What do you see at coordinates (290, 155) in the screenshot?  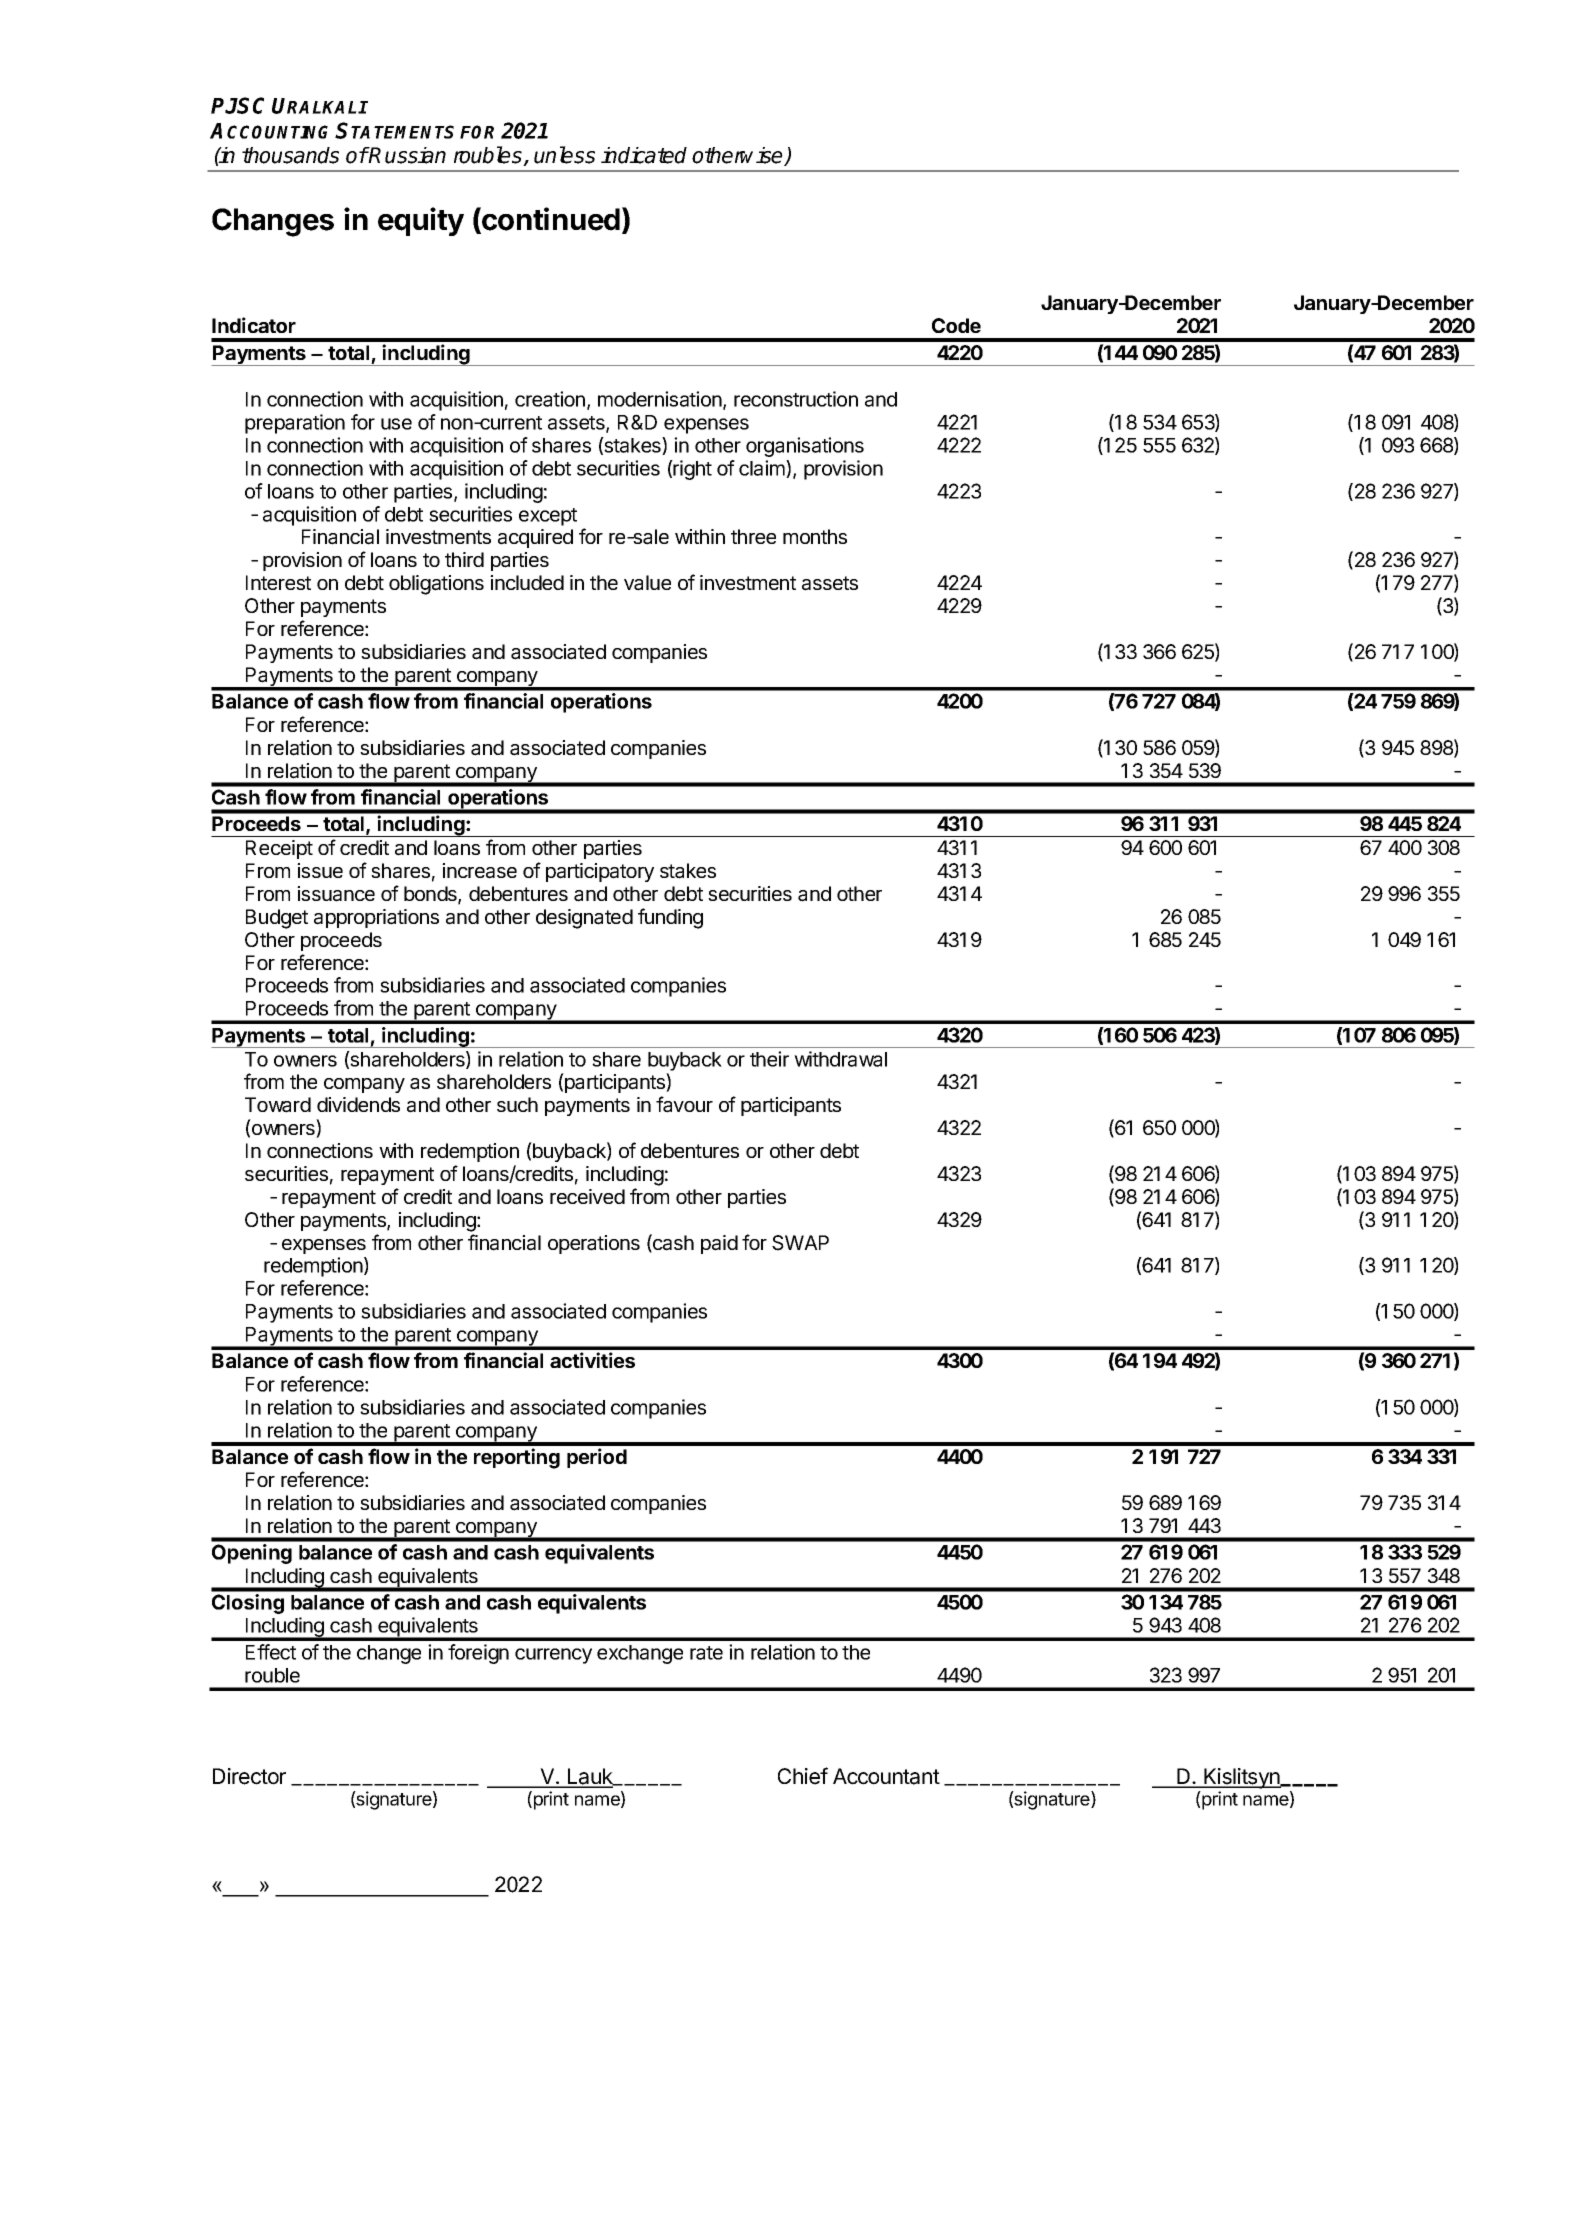 I see `thousands` at bounding box center [290, 155].
